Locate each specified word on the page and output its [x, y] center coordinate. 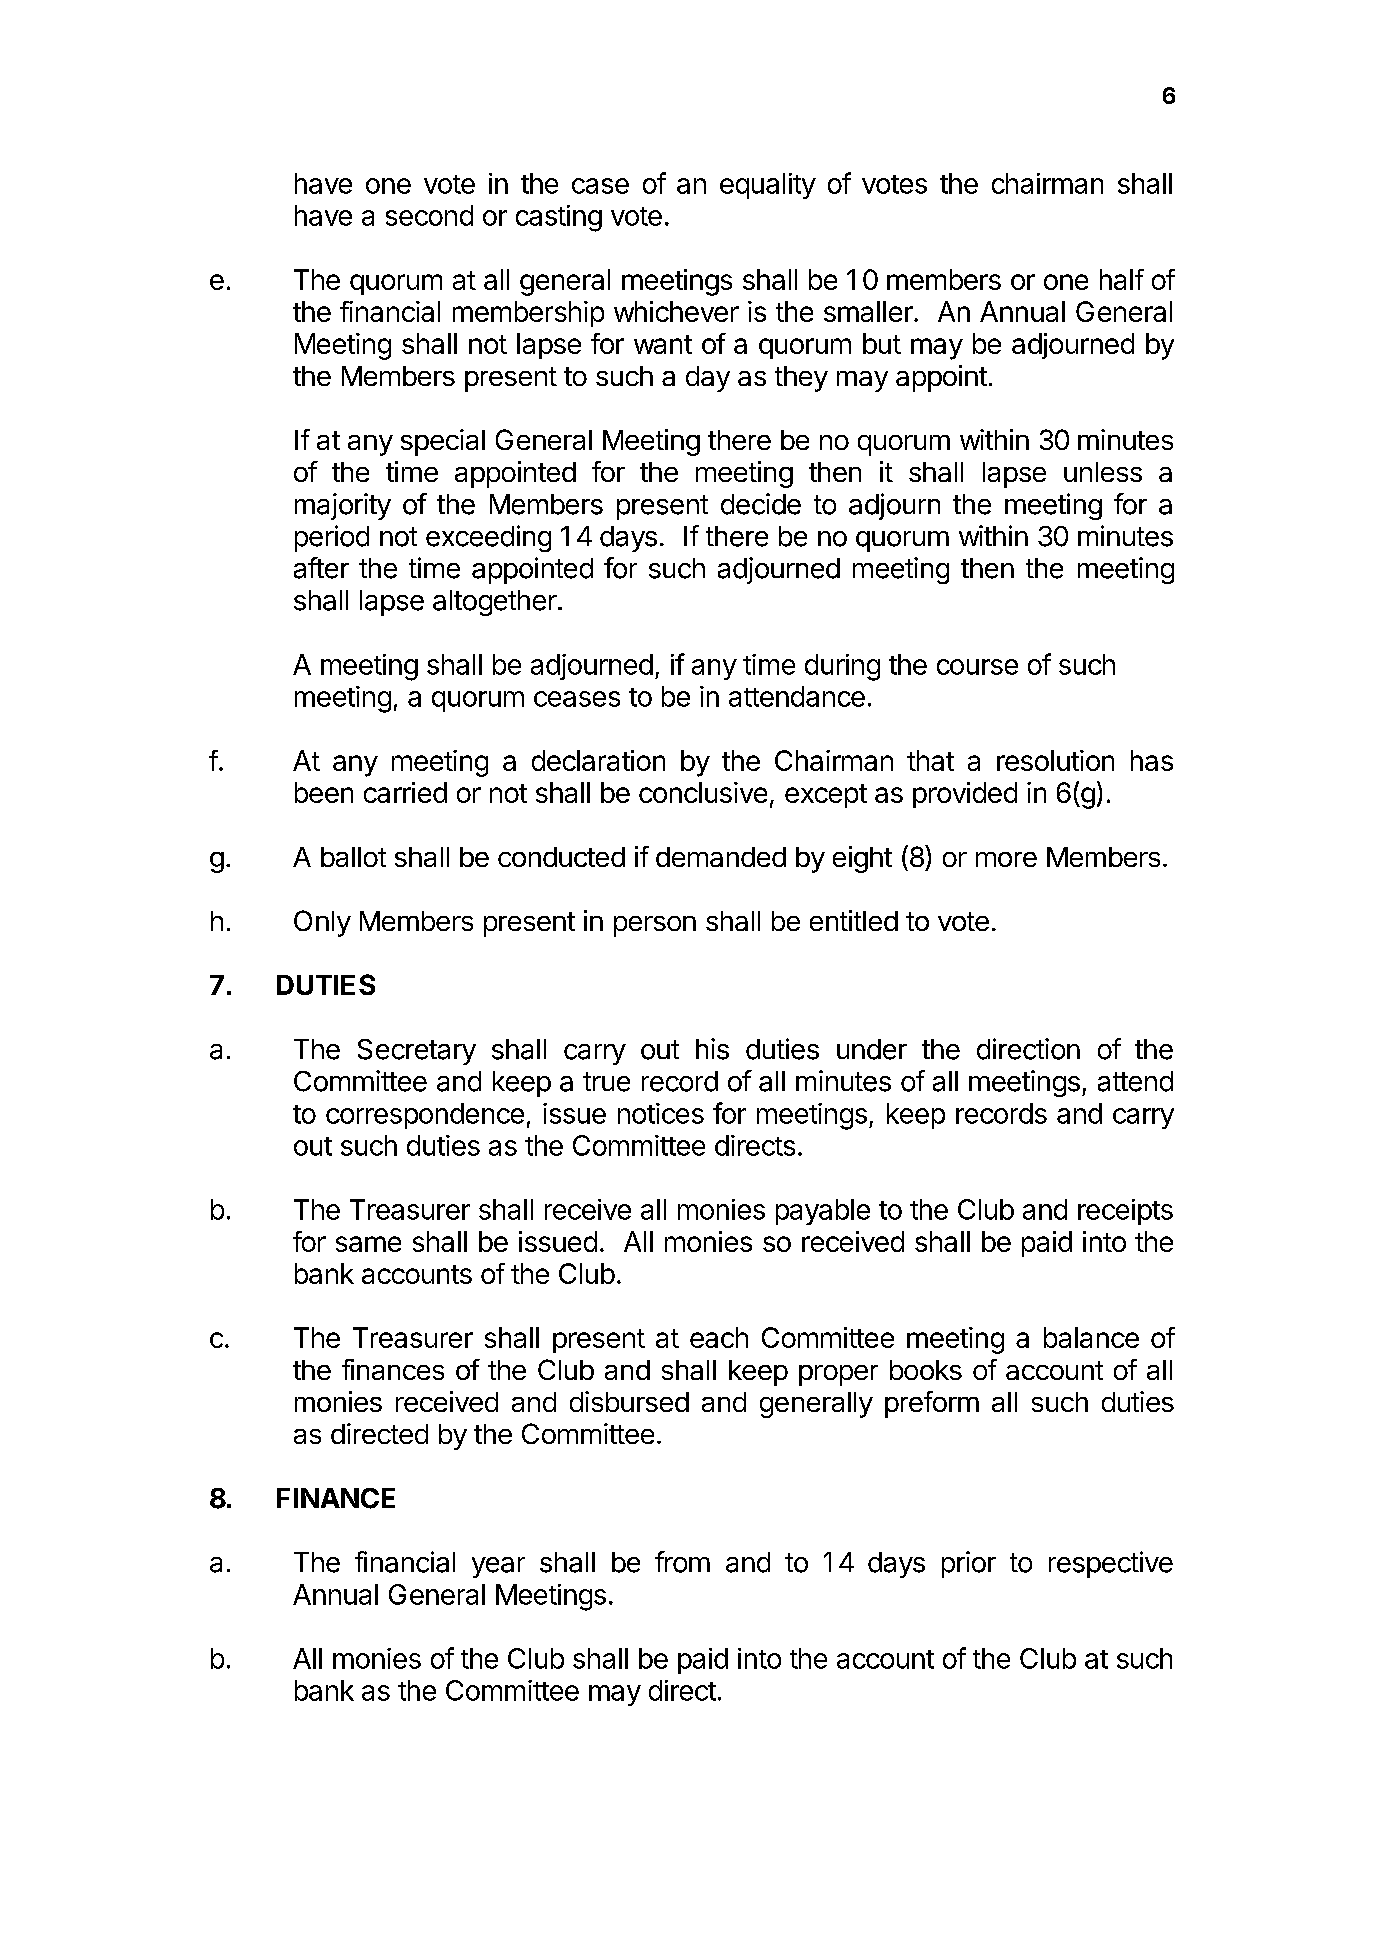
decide [761, 504]
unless [1103, 472]
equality [768, 186]
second [429, 215]
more [1006, 859]
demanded [721, 857]
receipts [1125, 1212]
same [368, 1244]
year [498, 1567]
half [1122, 279]
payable [823, 1212]
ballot [353, 857]
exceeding [488, 538]
